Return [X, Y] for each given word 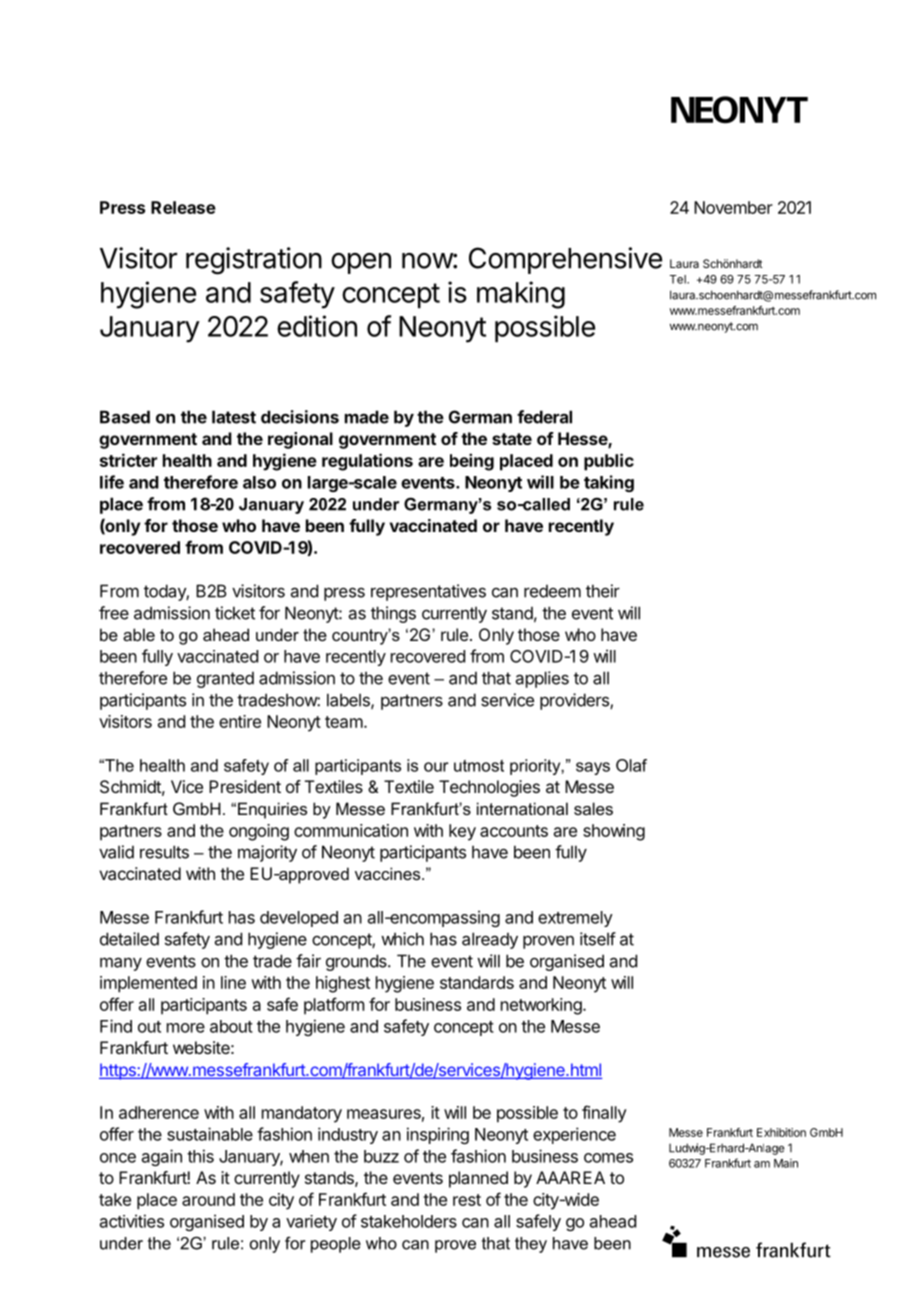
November [733, 207]
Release [183, 207]
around [208, 1199]
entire [240, 721]
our [436, 767]
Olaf [631, 765]
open [361, 263]
